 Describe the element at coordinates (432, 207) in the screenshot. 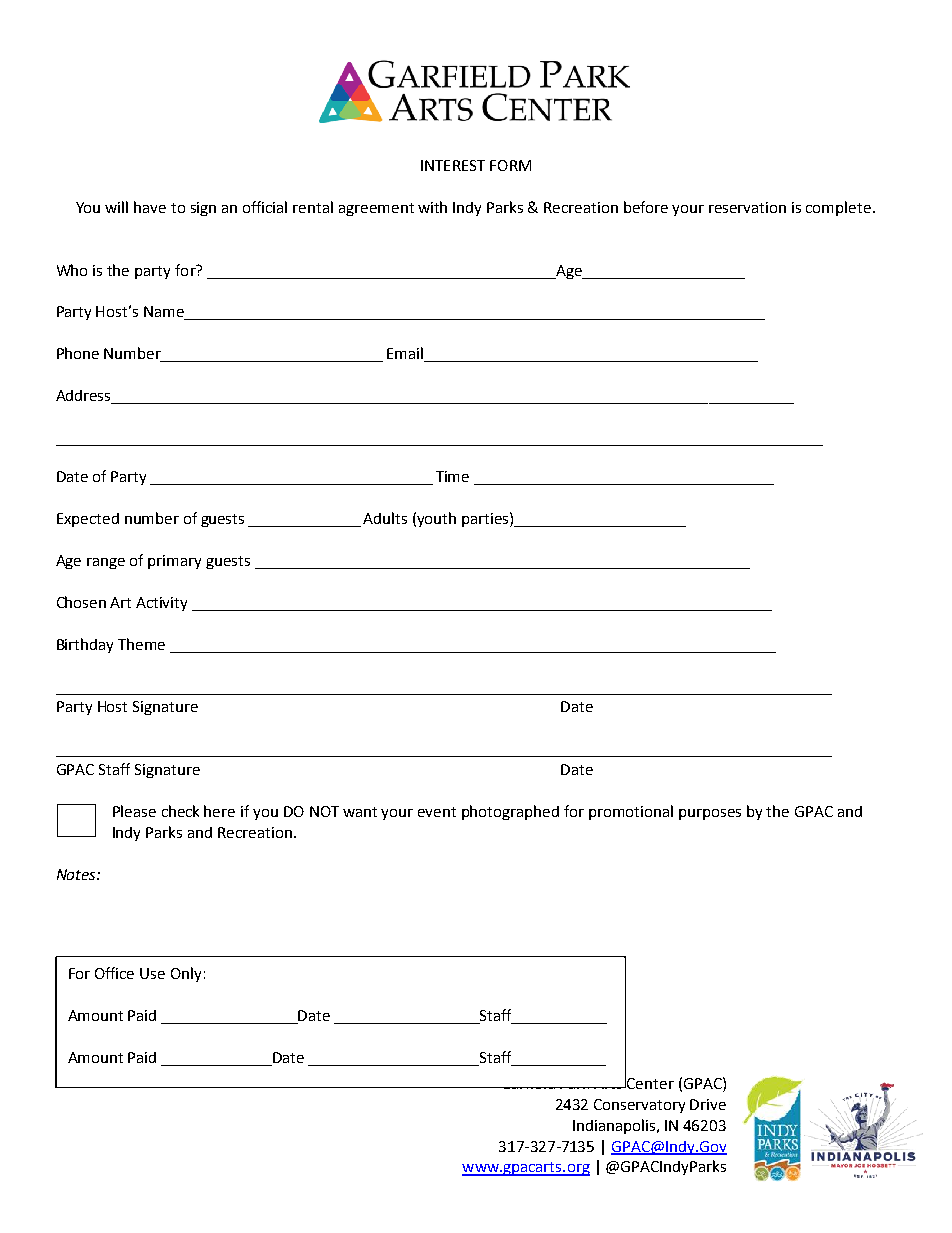

I see `with` at that location.
